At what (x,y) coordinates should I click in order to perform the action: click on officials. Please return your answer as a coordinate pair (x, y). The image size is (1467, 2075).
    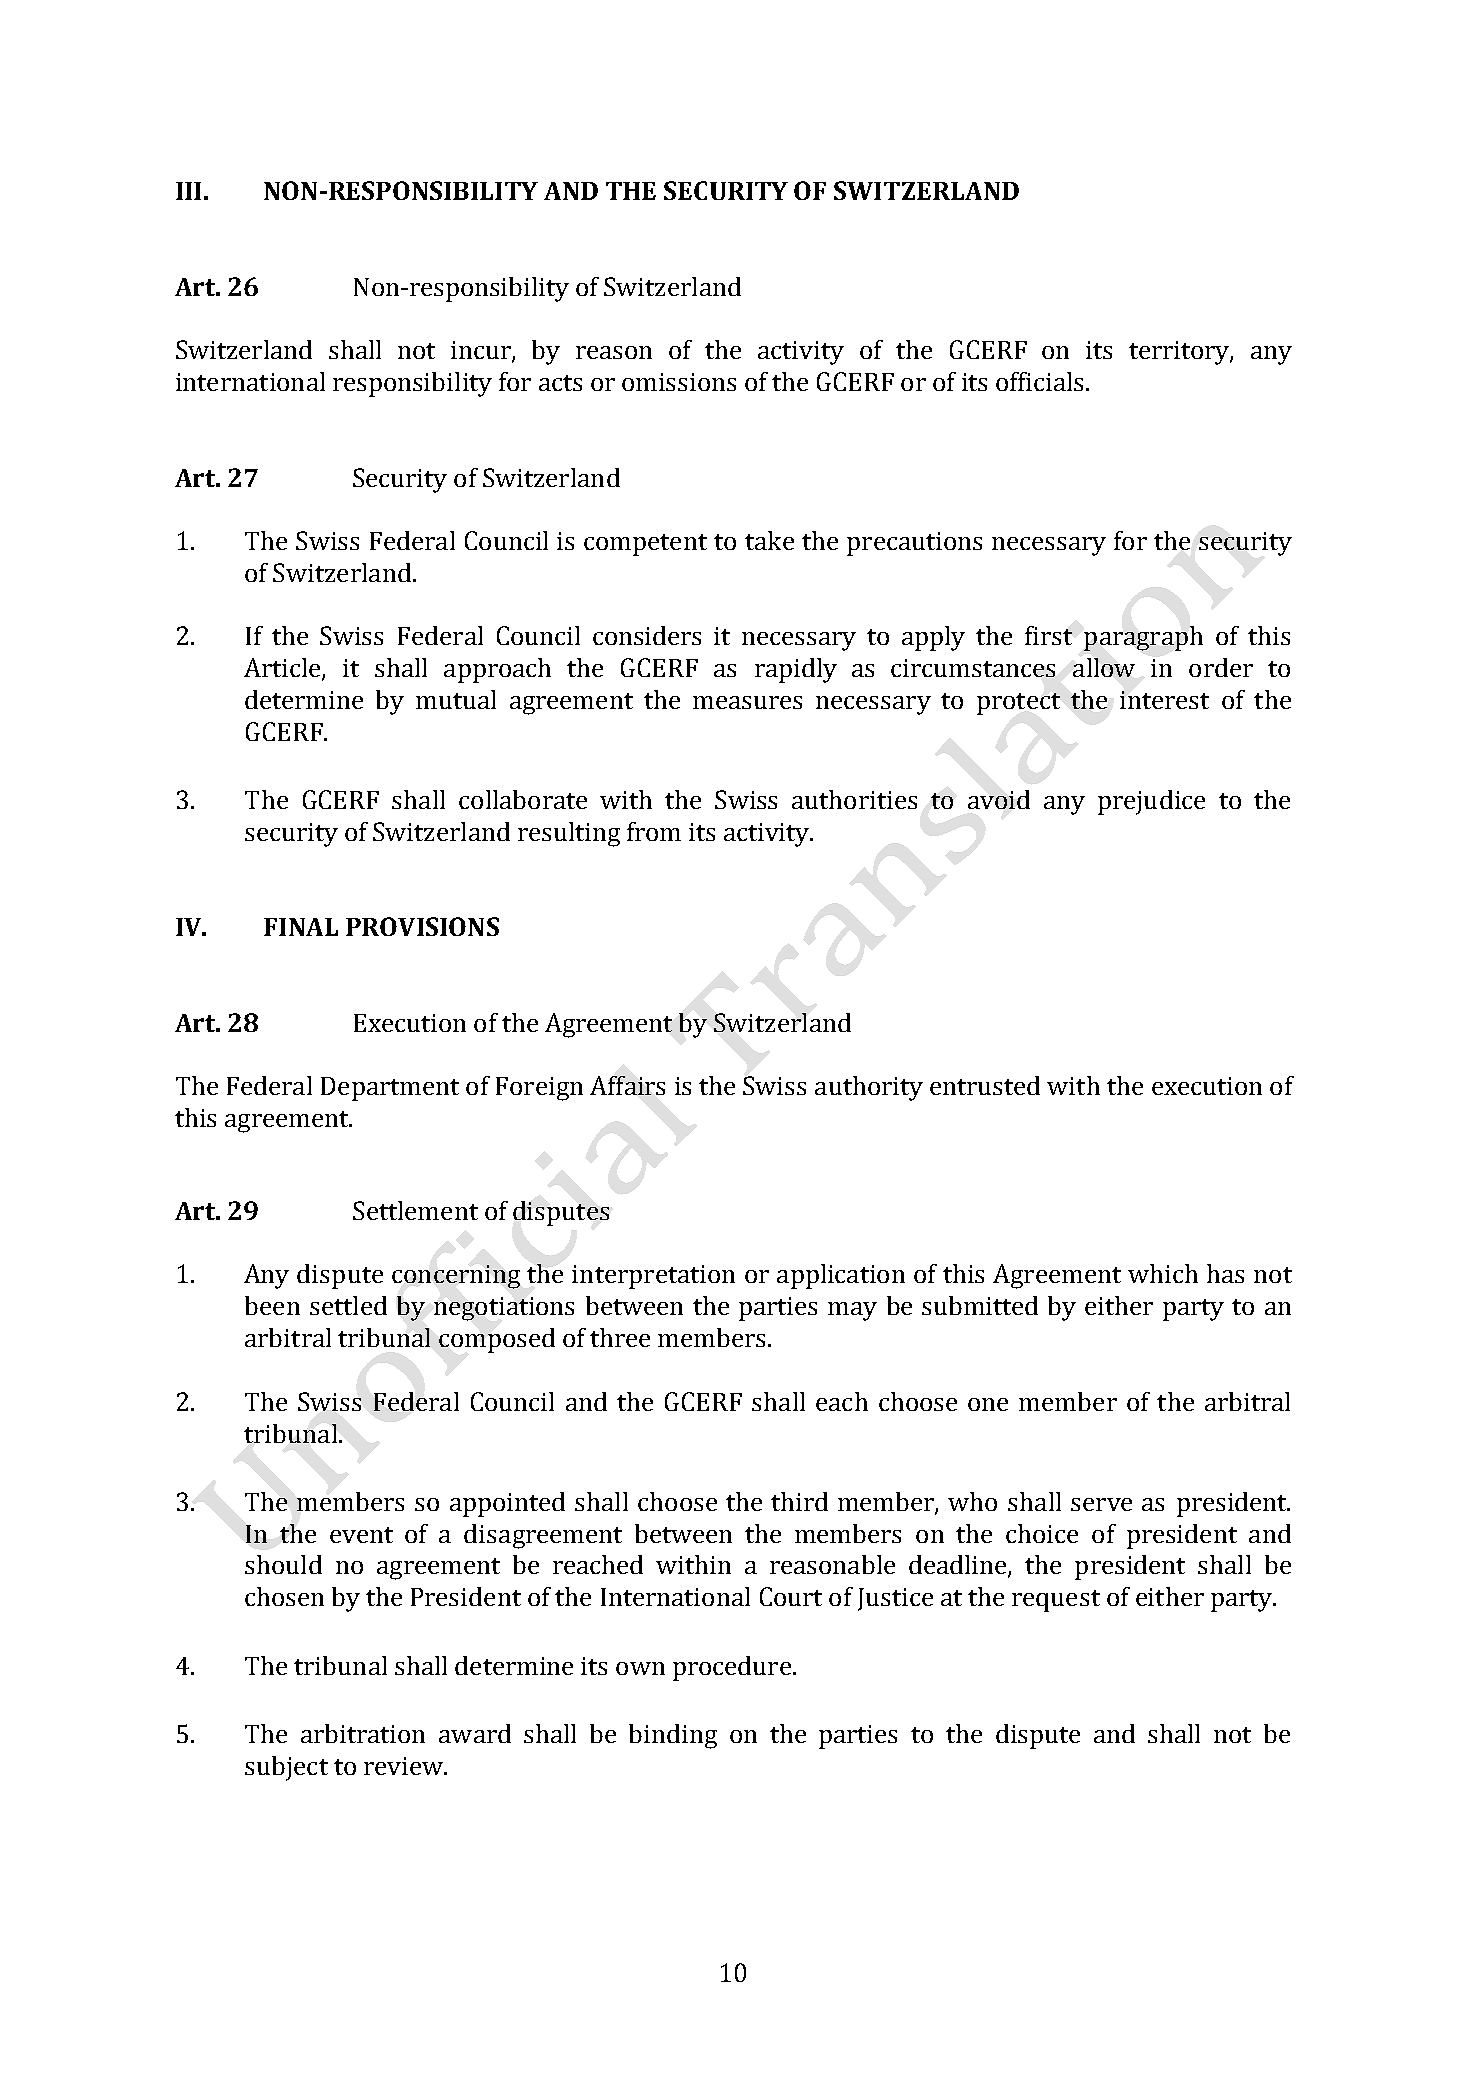
    Looking at the image, I should click on (1039, 381).
